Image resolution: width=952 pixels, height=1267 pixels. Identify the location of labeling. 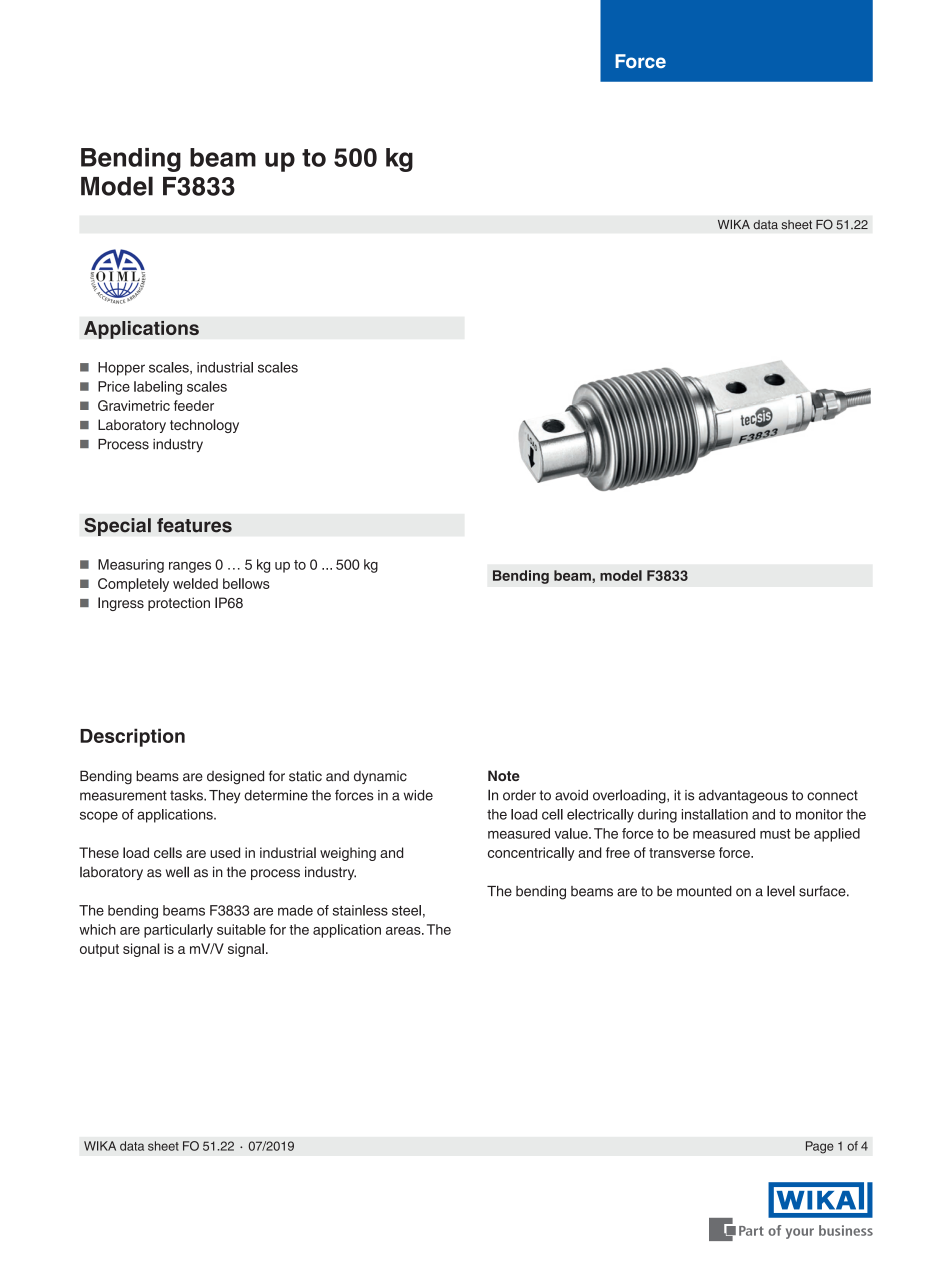
(158, 388).
